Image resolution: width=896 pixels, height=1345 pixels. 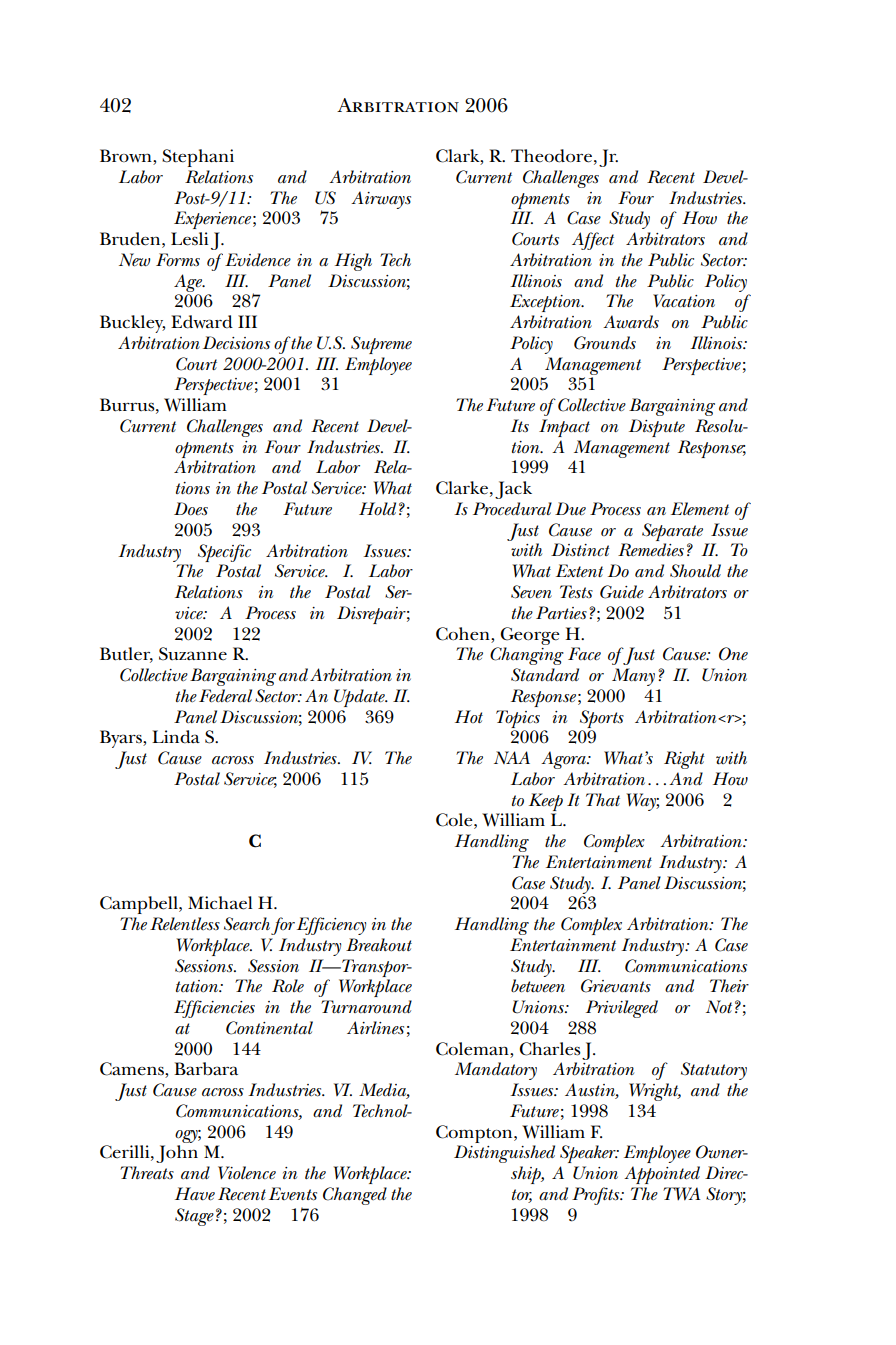 I want to click on TWA, so click(x=682, y=1194).
